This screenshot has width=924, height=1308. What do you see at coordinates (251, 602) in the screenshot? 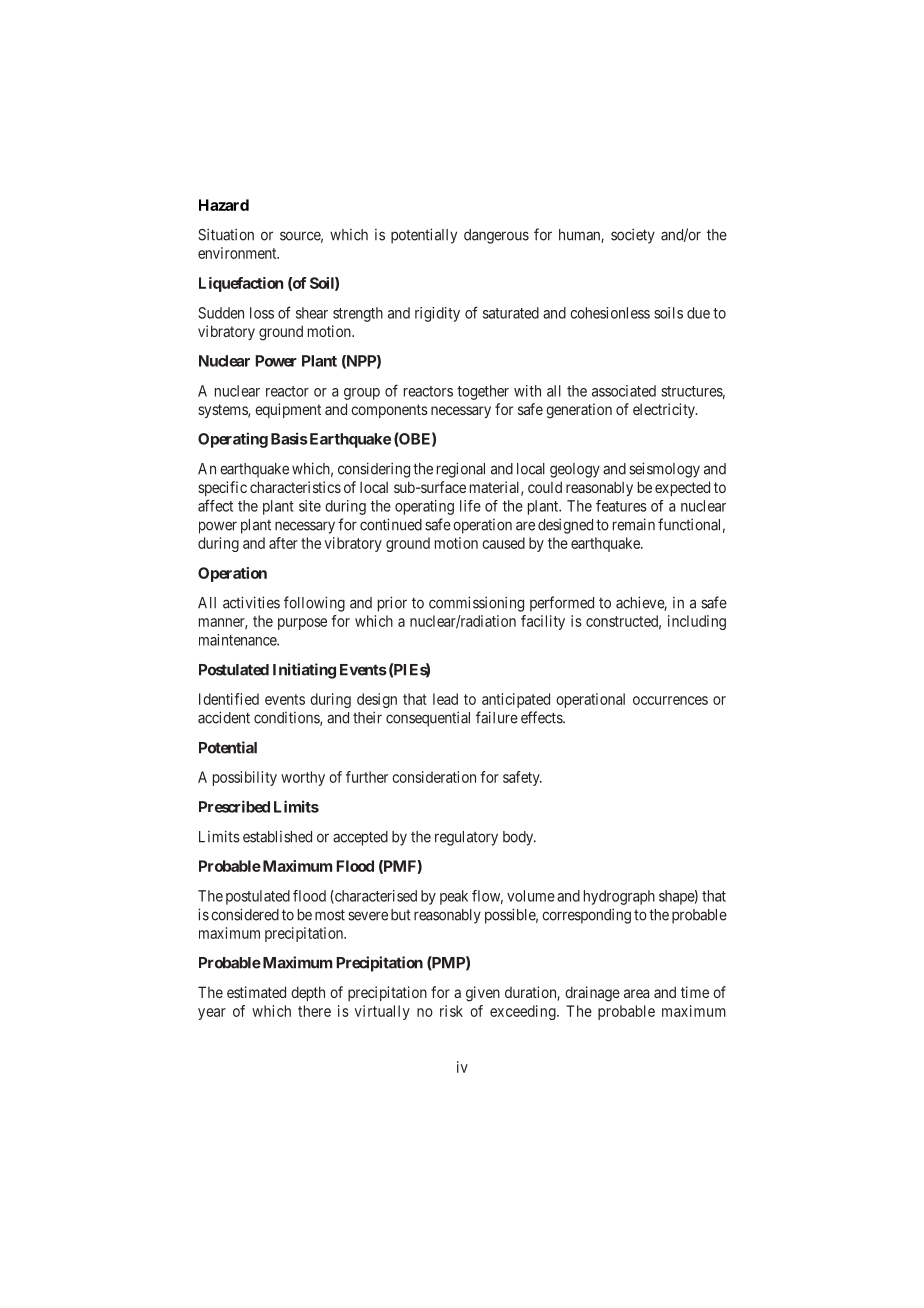
I see `activities` at bounding box center [251, 602].
